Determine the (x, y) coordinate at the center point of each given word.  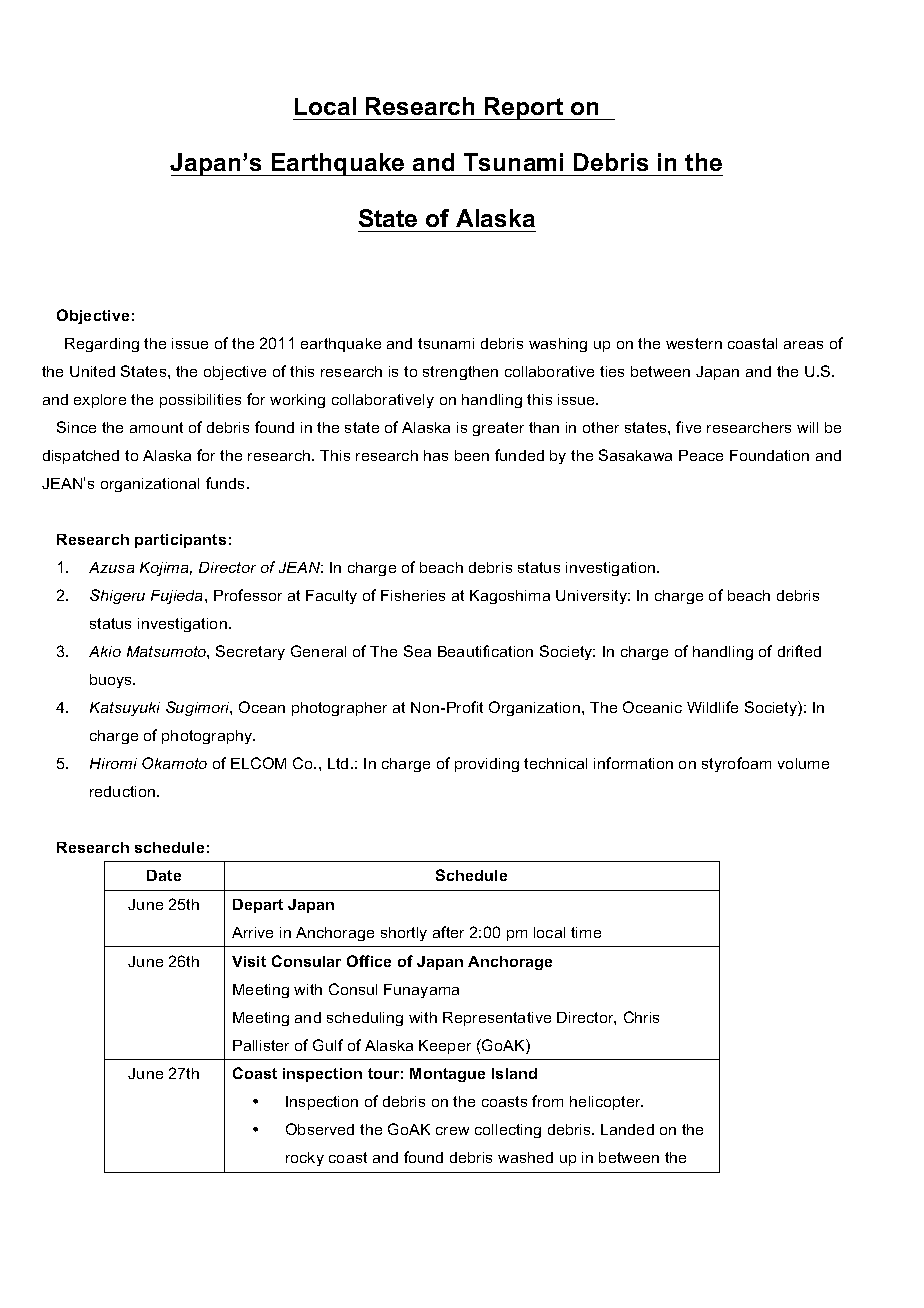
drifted (799, 651)
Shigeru (117, 596)
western (694, 343)
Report (524, 108)
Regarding (102, 345)
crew (452, 1131)
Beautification (485, 651)
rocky (305, 1159)
